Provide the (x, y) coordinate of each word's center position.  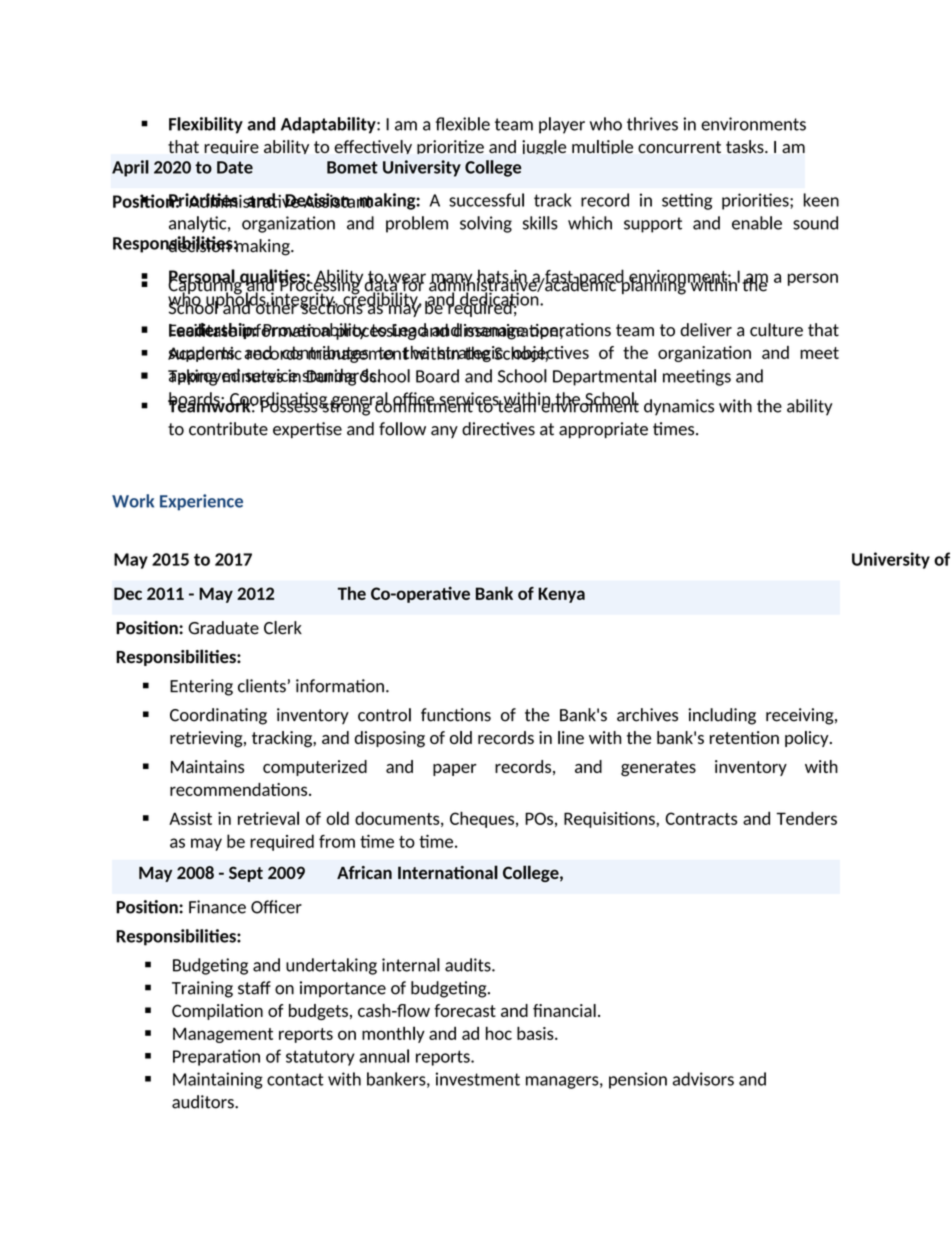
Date (235, 167)
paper (455, 770)
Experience (201, 502)
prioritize (450, 147)
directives (498, 429)
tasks (746, 147)
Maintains (207, 766)
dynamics (679, 407)
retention (744, 737)
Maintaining (218, 1080)
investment (478, 1079)
